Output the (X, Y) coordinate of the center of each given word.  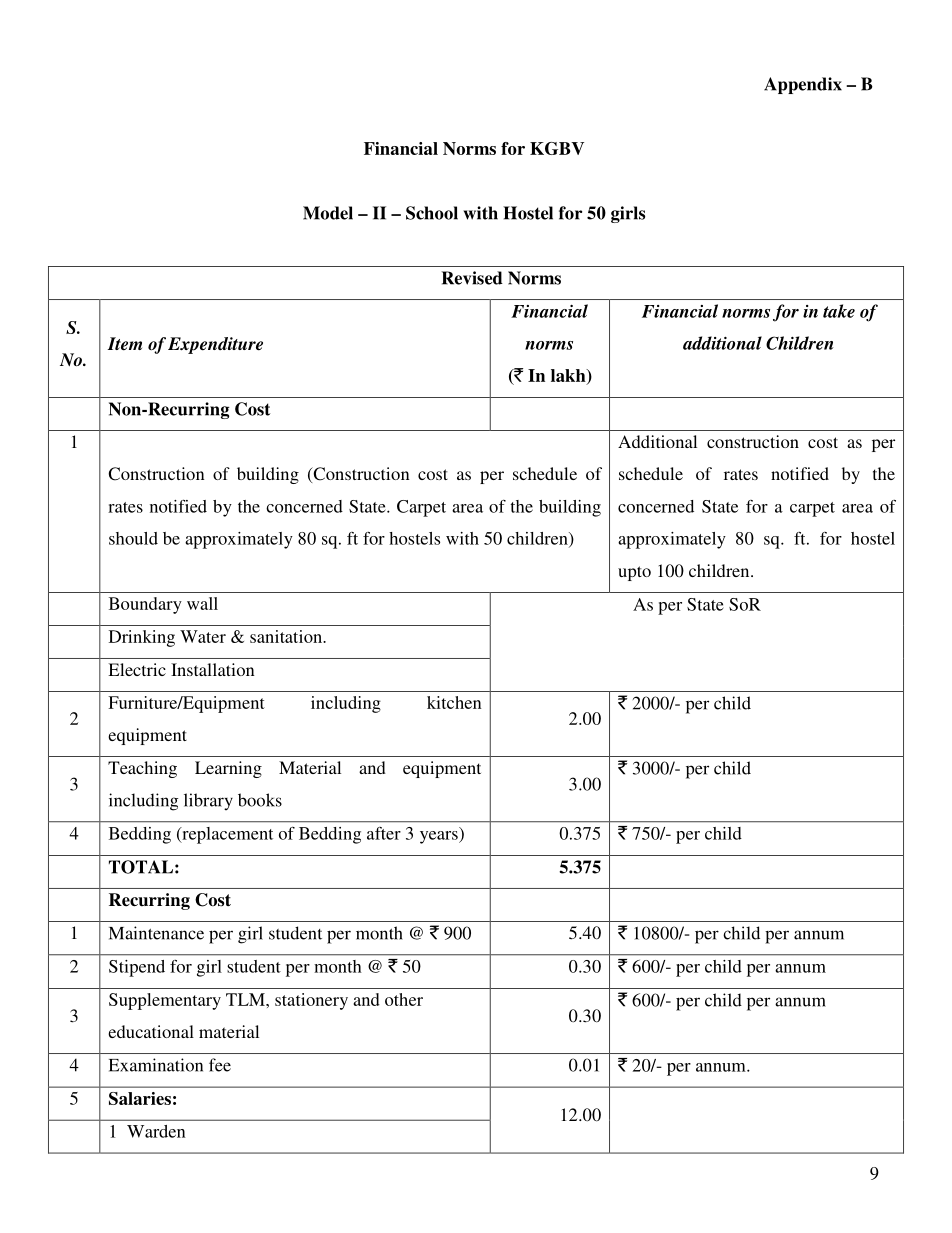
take (839, 311)
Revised (472, 278)
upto (634, 573)
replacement (226, 835)
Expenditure (215, 345)
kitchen (454, 702)
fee (220, 1065)
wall (202, 603)
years (440, 837)
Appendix (803, 85)
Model (328, 213)
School (432, 213)
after (384, 833)
